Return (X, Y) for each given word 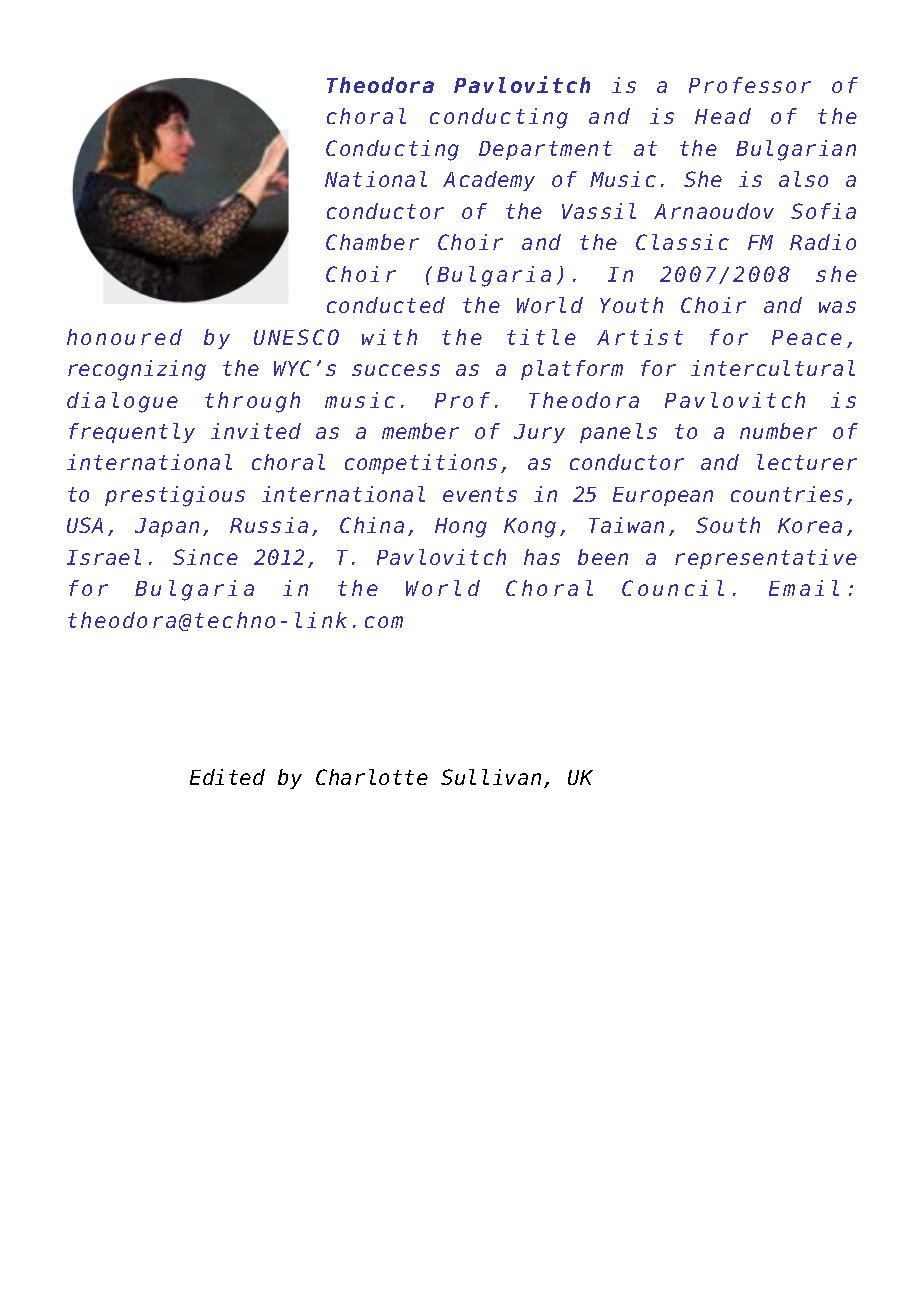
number (778, 431)
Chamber (372, 242)
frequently (132, 433)
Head (723, 116)
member (420, 431)
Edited (227, 777)
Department (545, 150)
